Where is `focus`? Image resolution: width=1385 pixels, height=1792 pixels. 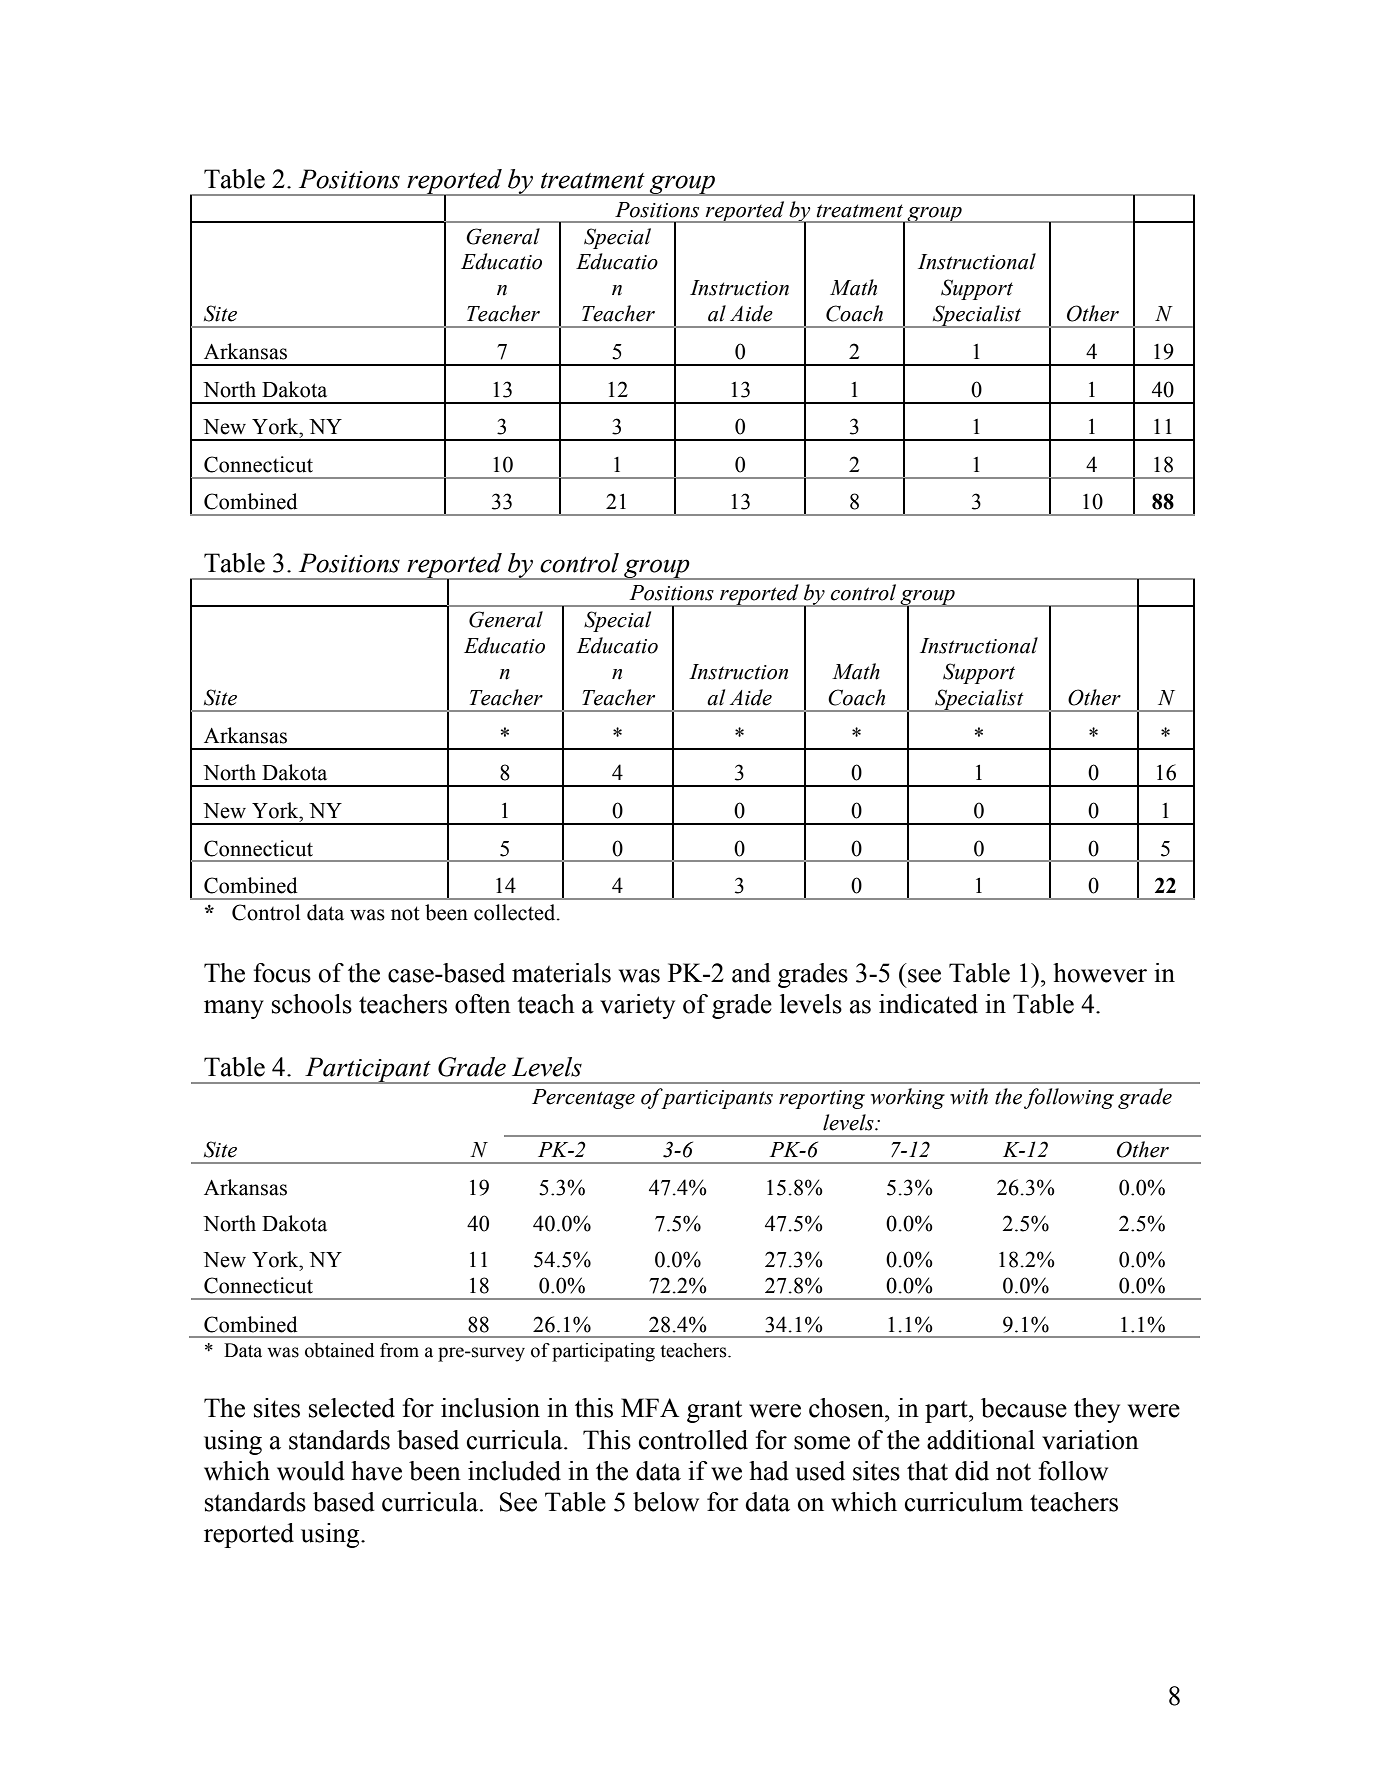
focus is located at coordinates (282, 973).
